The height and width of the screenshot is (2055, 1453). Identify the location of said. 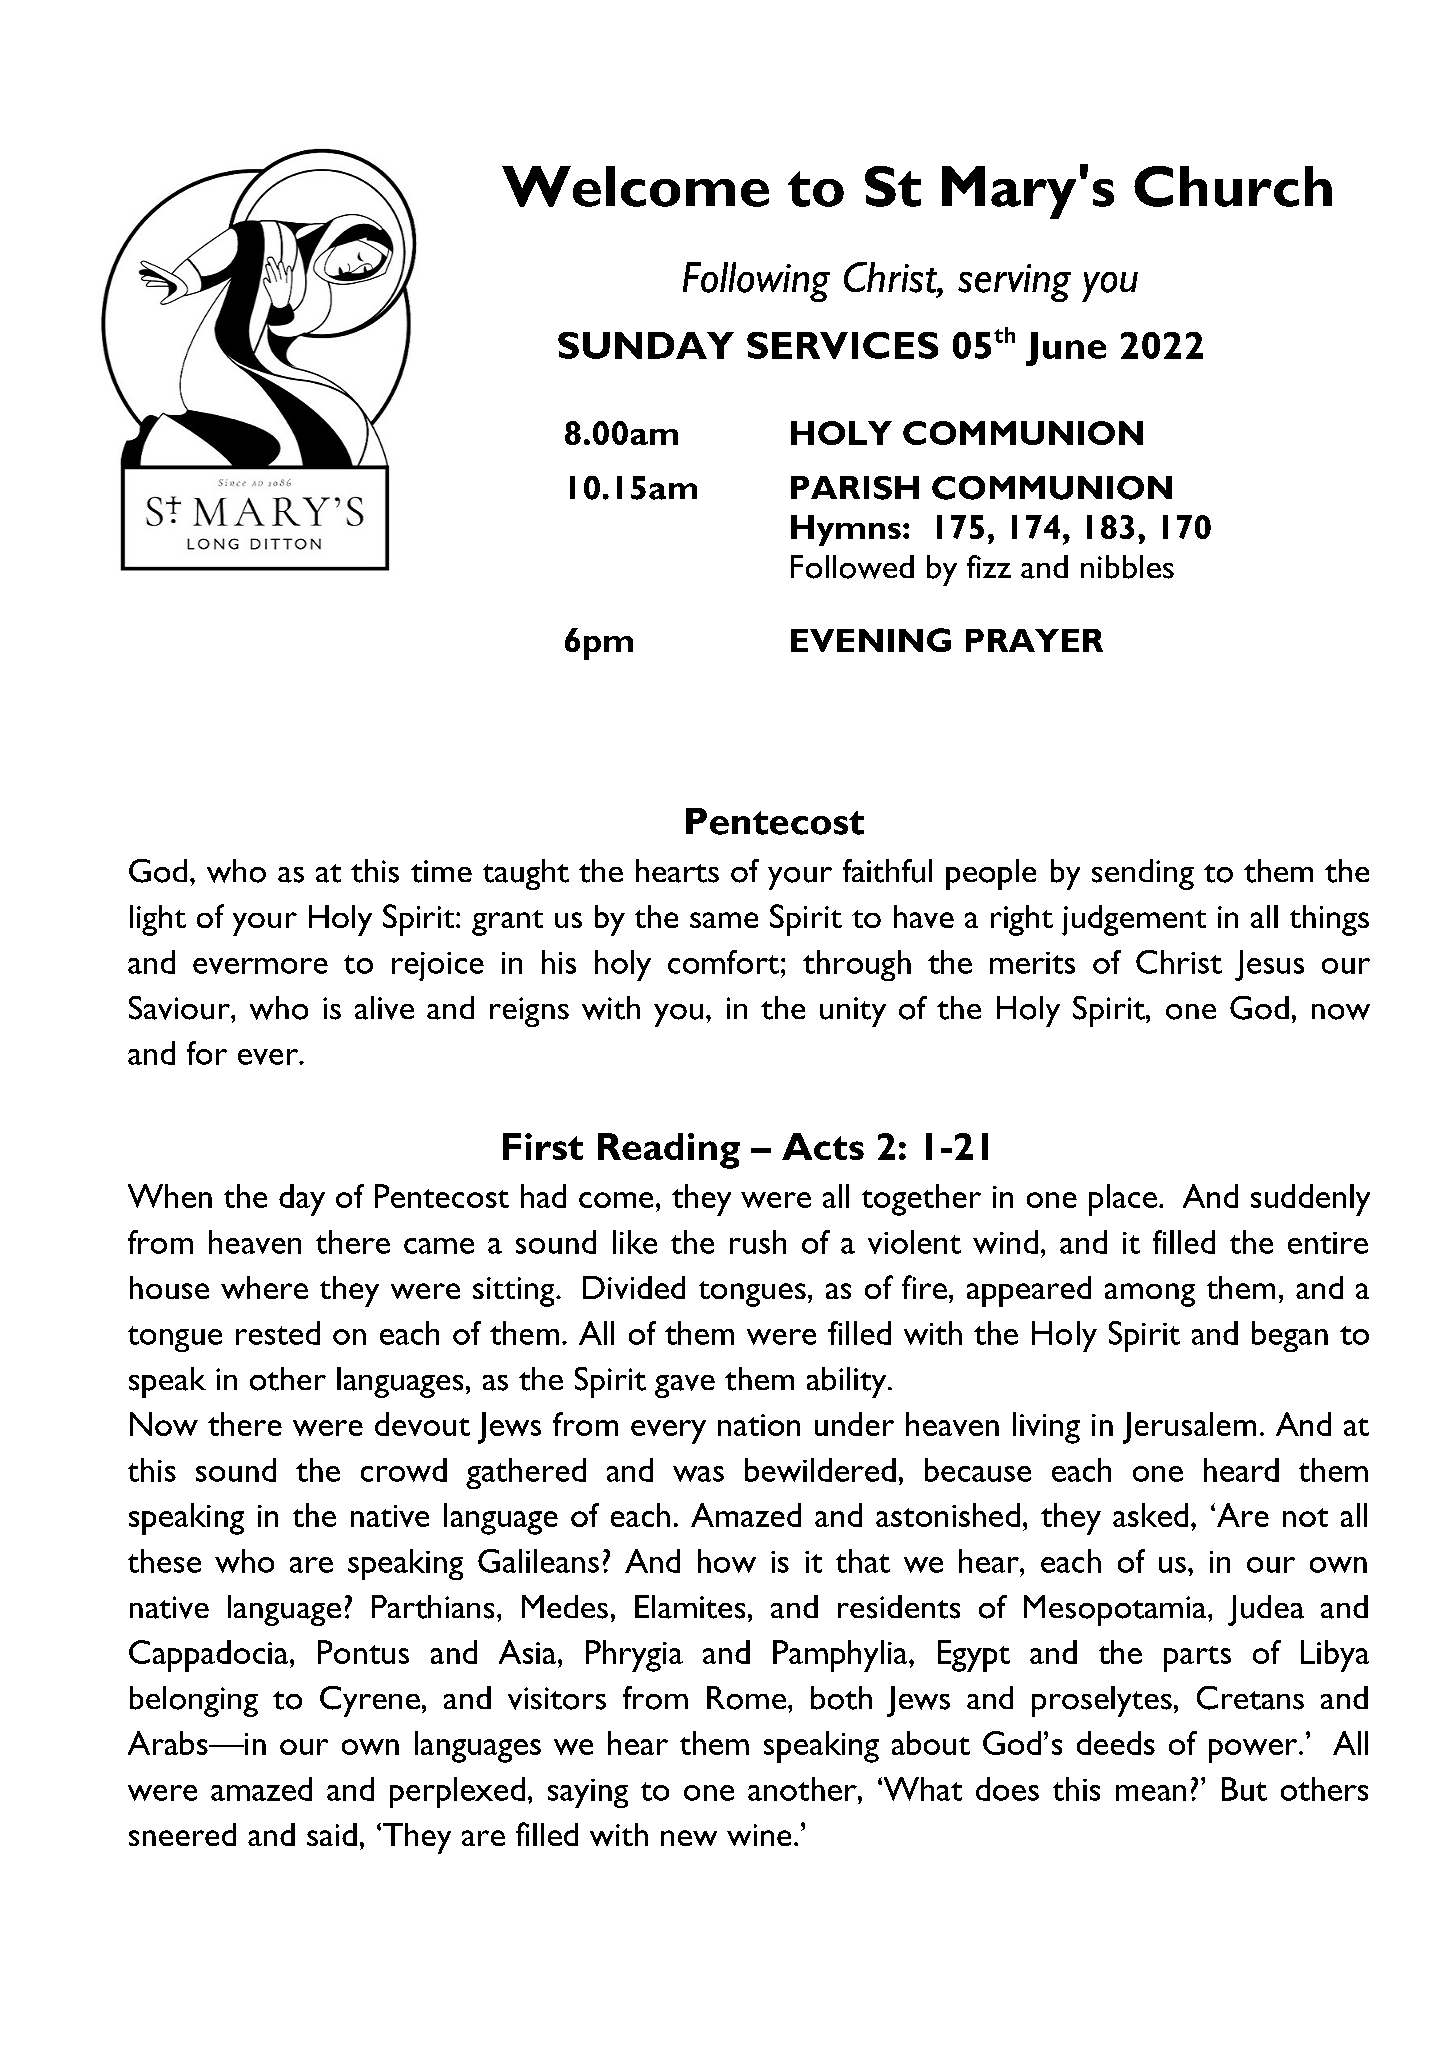
(332, 1834).
